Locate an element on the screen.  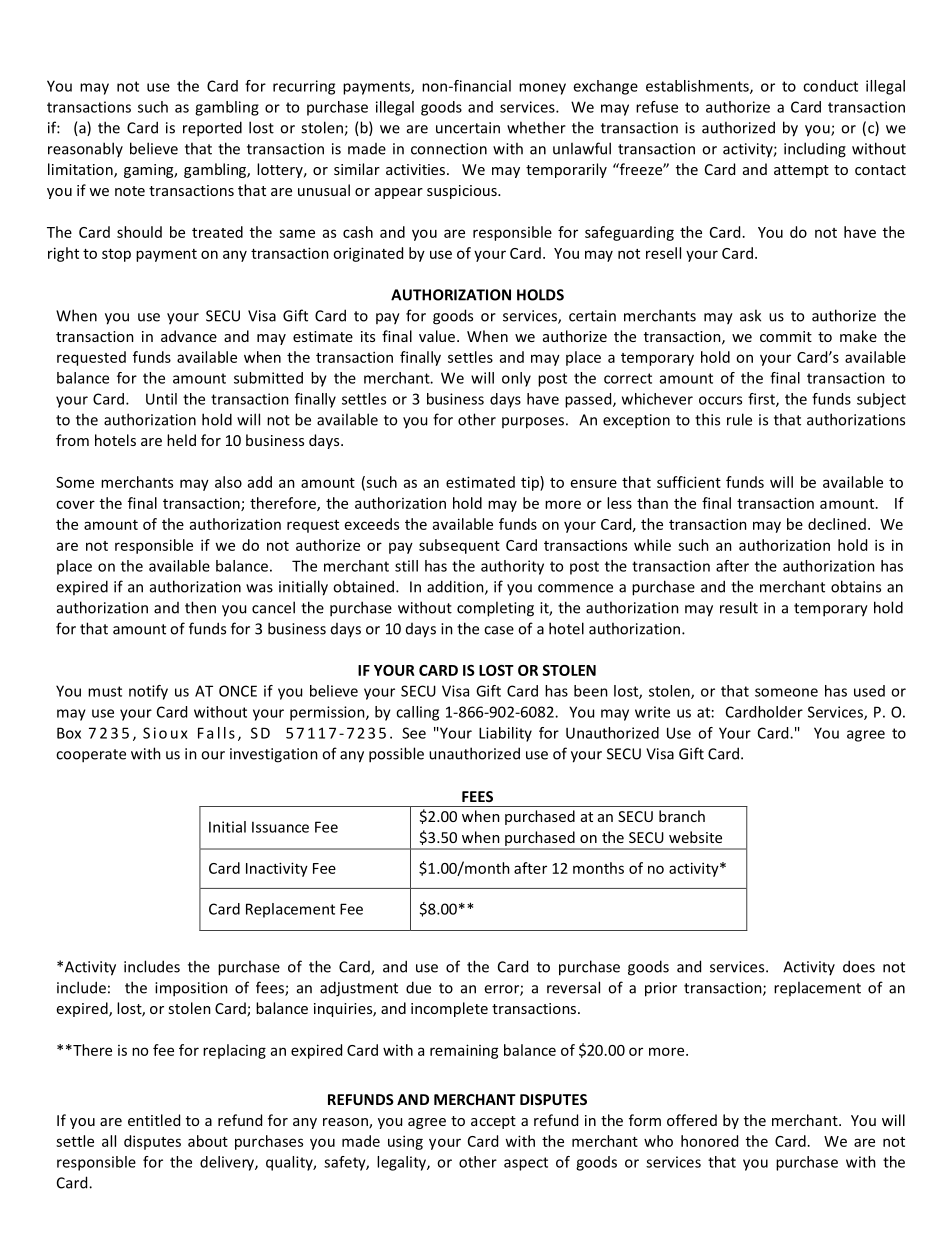
honored is located at coordinates (709, 1141).
